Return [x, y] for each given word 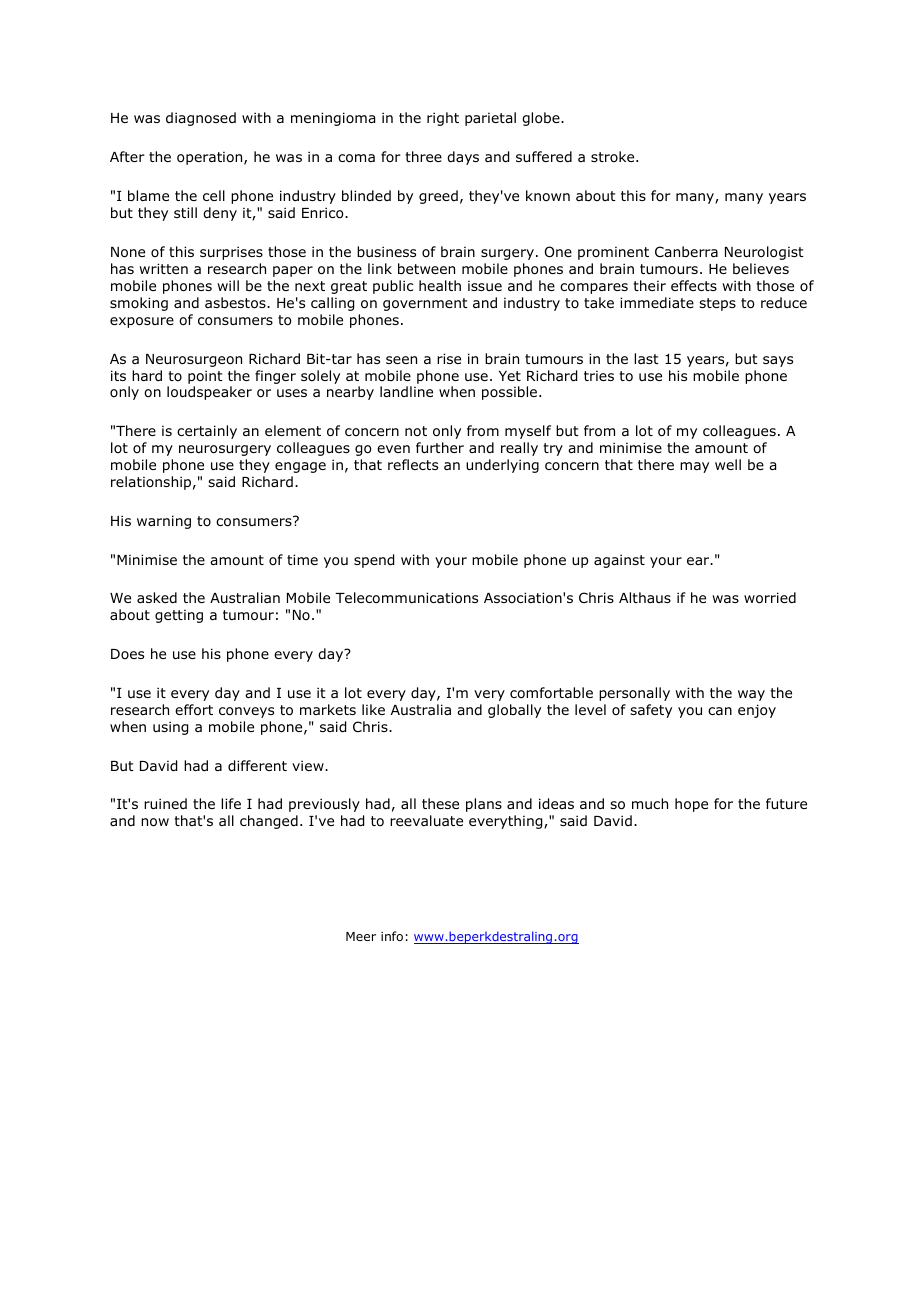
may [694, 467]
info [392, 936]
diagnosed [201, 119]
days [463, 158]
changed [269, 822]
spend [374, 561]
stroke [614, 156]
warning [164, 522]
